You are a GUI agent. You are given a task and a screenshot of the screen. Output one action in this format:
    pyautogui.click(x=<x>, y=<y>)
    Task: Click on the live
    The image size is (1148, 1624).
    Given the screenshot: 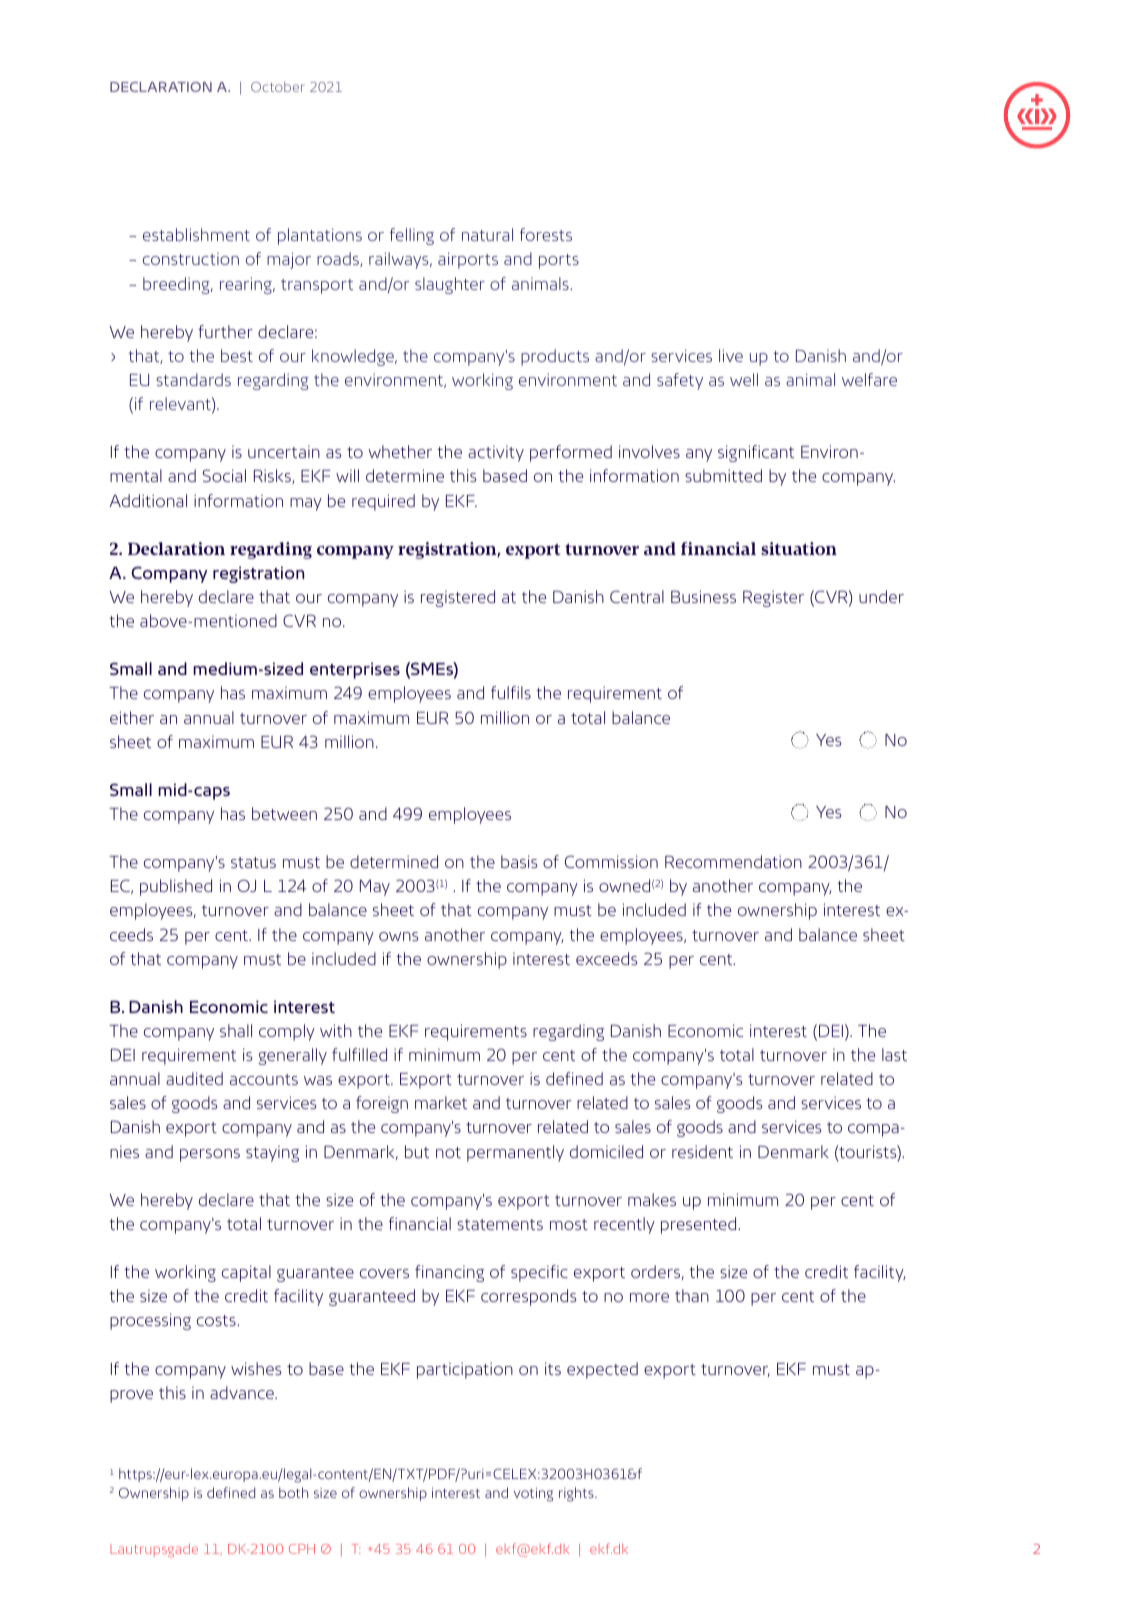 What is the action you would take?
    pyautogui.click(x=731, y=355)
